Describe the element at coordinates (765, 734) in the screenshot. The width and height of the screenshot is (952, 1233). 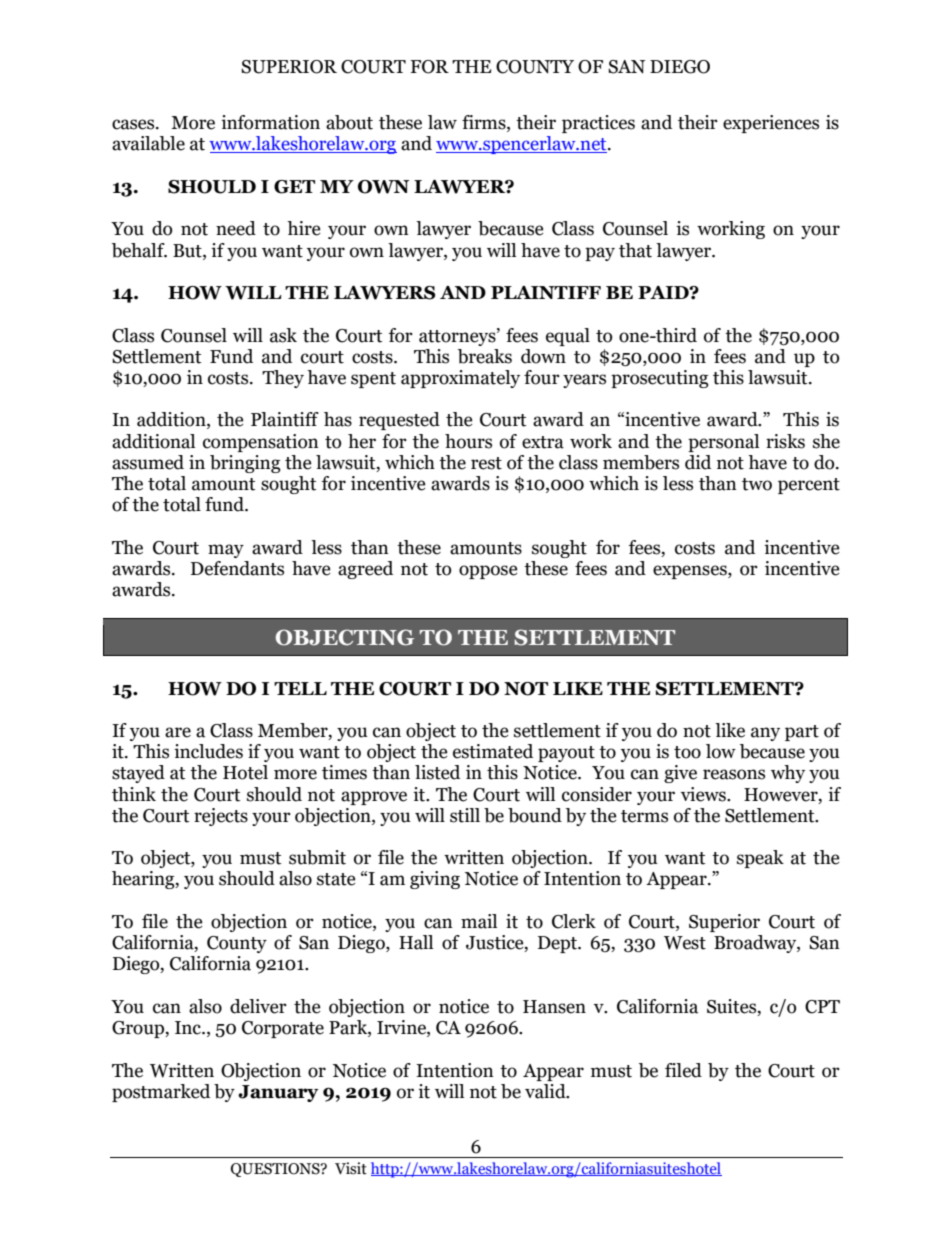
I see `any` at that location.
